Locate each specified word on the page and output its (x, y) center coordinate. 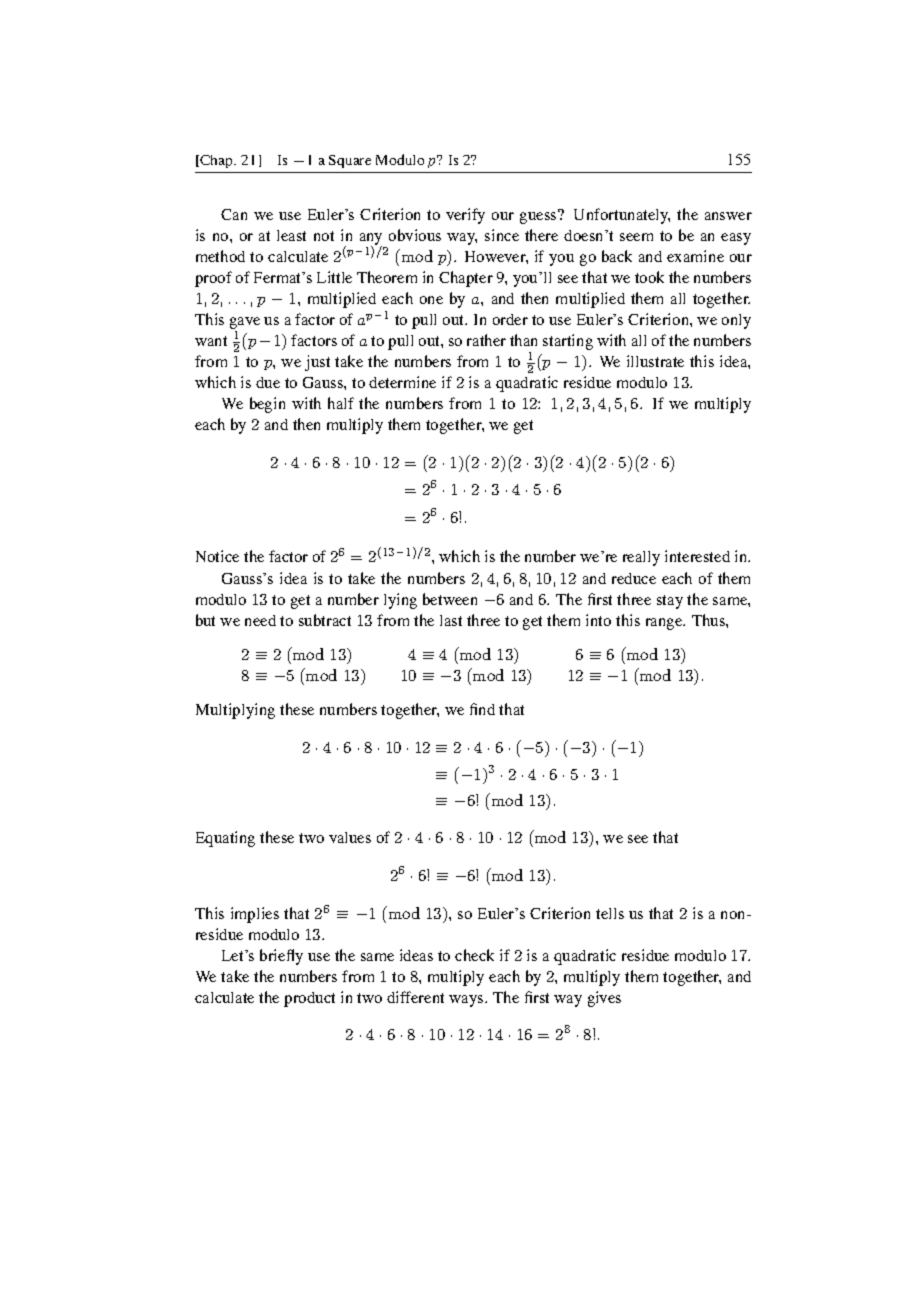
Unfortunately (622, 216)
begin (267, 405)
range (665, 624)
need (260, 620)
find (482, 709)
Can (234, 214)
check (474, 955)
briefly (281, 957)
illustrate (655, 361)
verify (465, 216)
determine (402, 382)
